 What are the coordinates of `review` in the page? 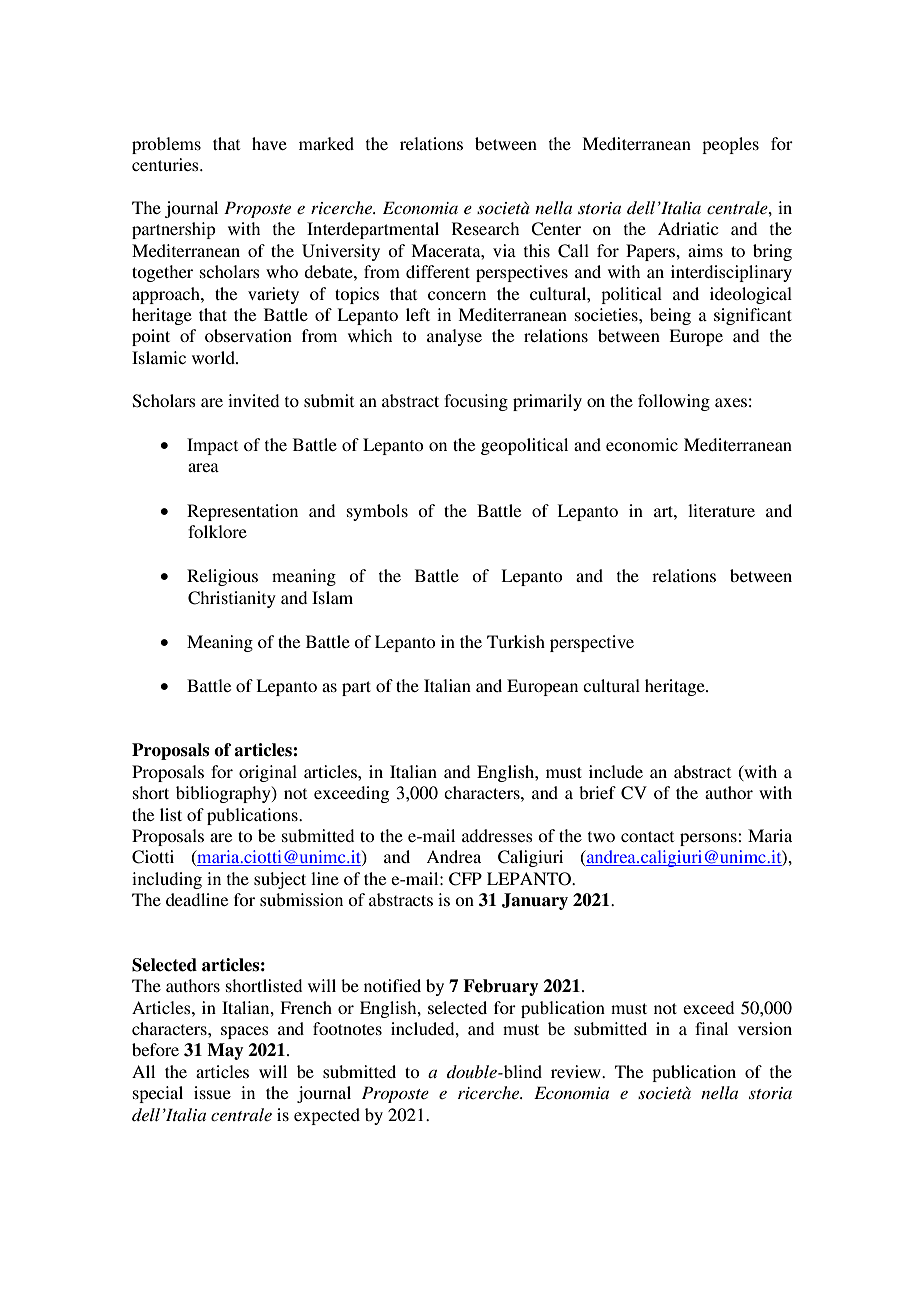 It's located at (577, 1071).
